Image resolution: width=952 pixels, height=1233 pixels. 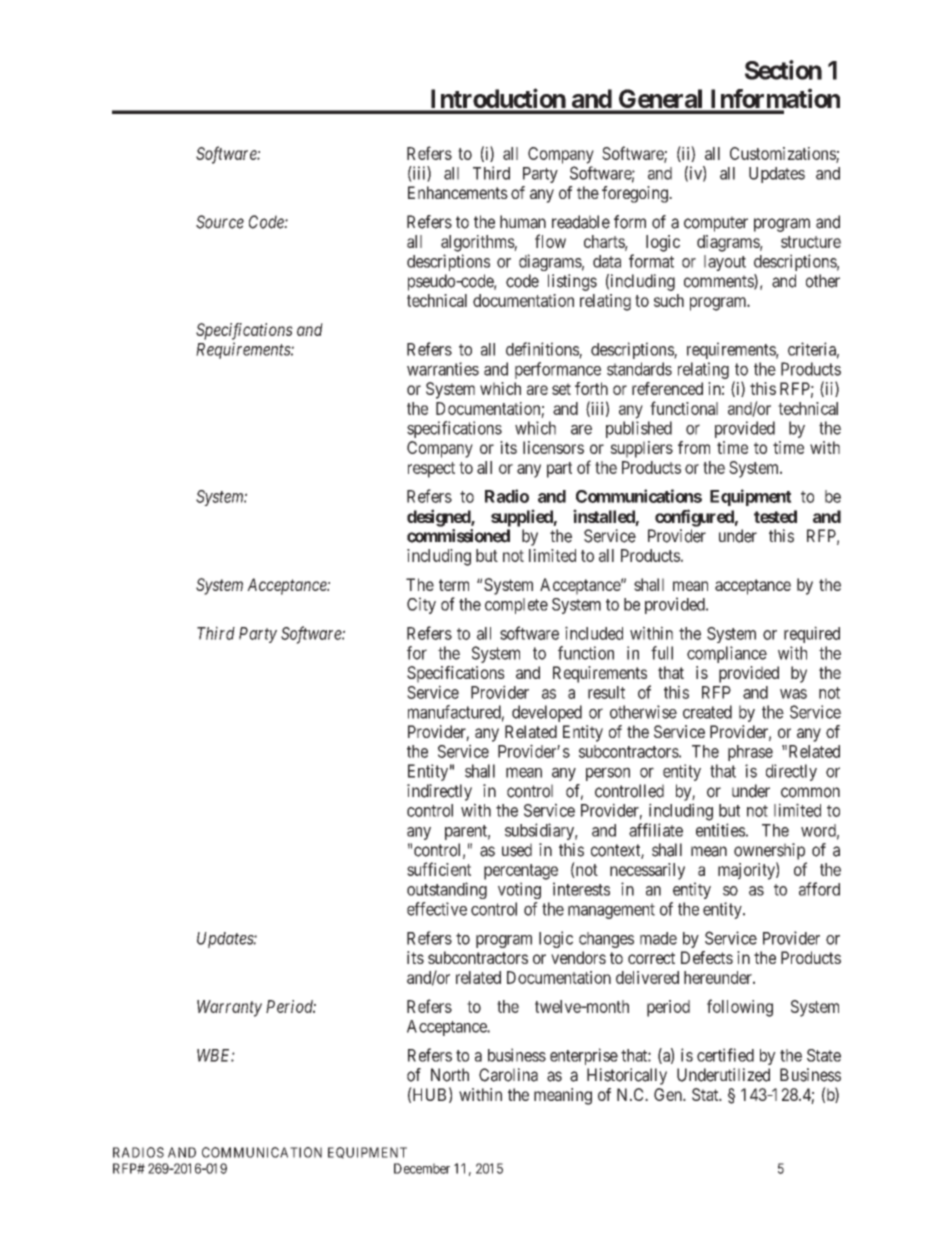 I want to click on Source, so click(x=220, y=222).
